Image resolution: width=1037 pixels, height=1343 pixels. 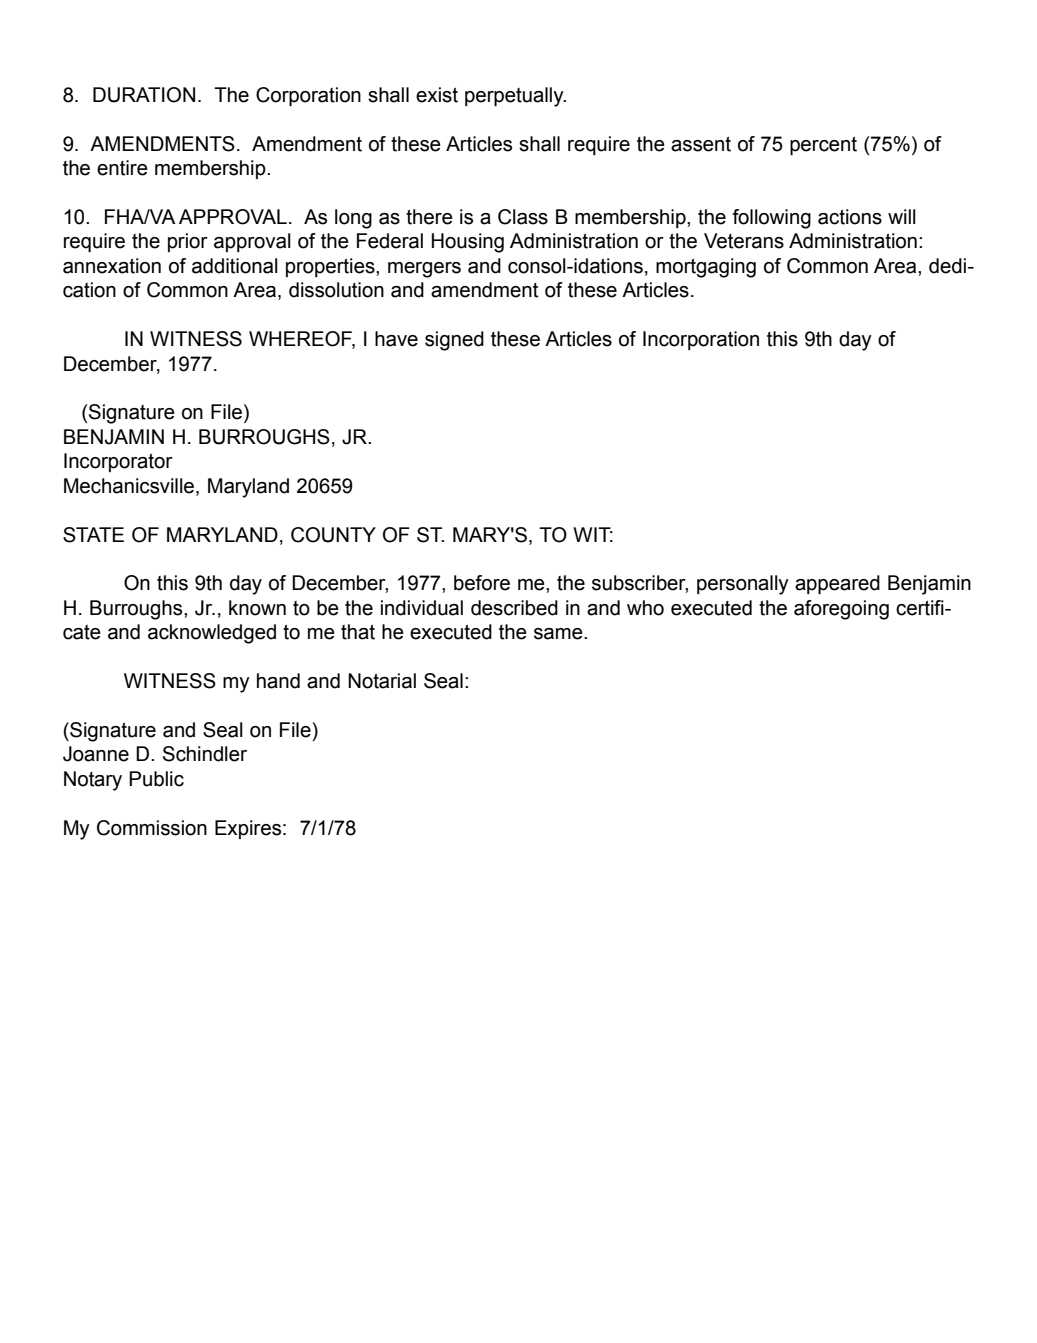 What do you see at coordinates (333, 535) in the image?
I see `COUNTY` at bounding box center [333, 535].
